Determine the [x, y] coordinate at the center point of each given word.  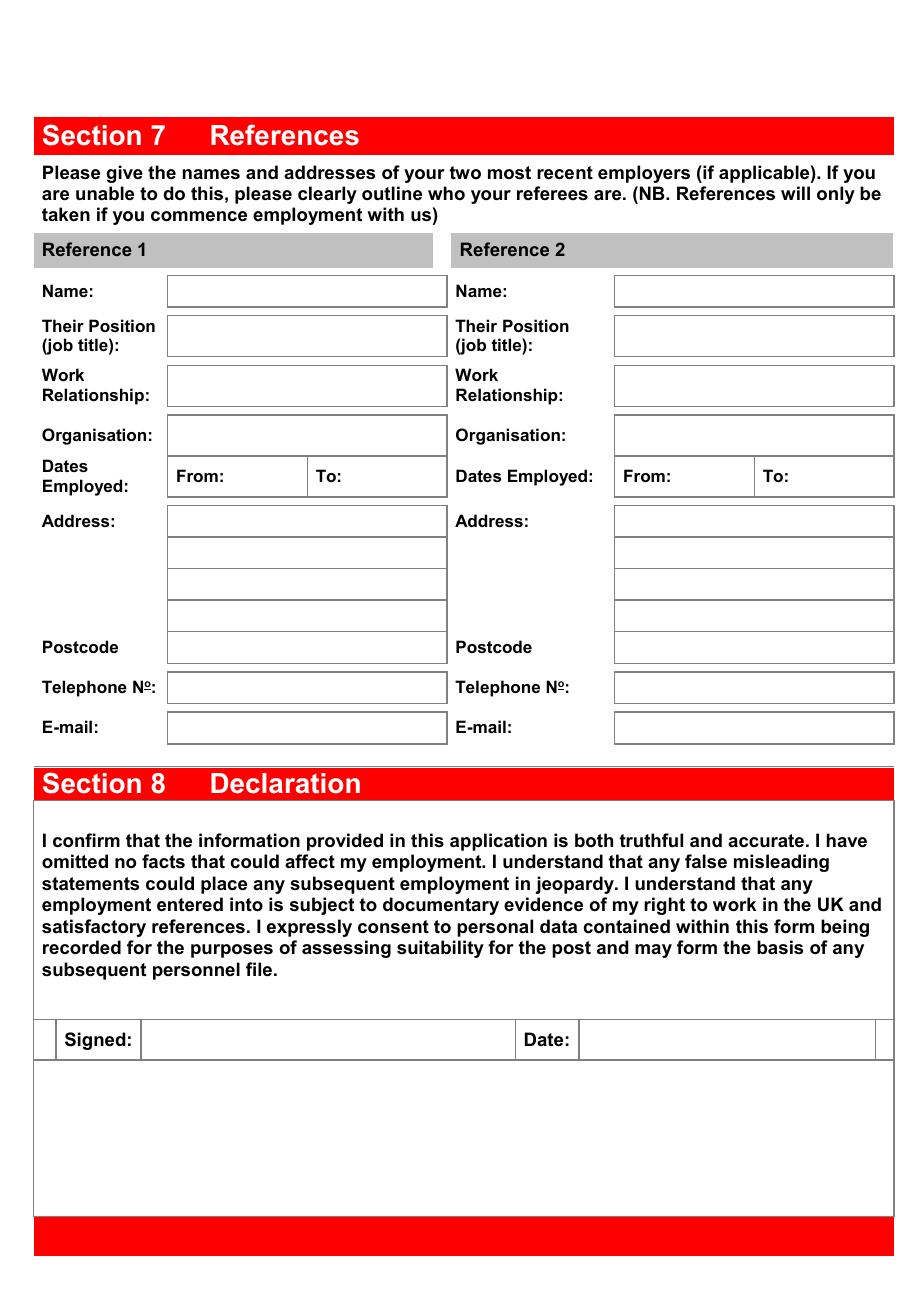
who [446, 193]
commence [199, 216]
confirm [86, 840]
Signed [95, 1041]
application [498, 842]
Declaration [285, 783]
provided [345, 842]
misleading [781, 863]
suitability [440, 949]
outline [392, 193]
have [847, 840]
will [795, 193]
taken [66, 214]
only [836, 195]
